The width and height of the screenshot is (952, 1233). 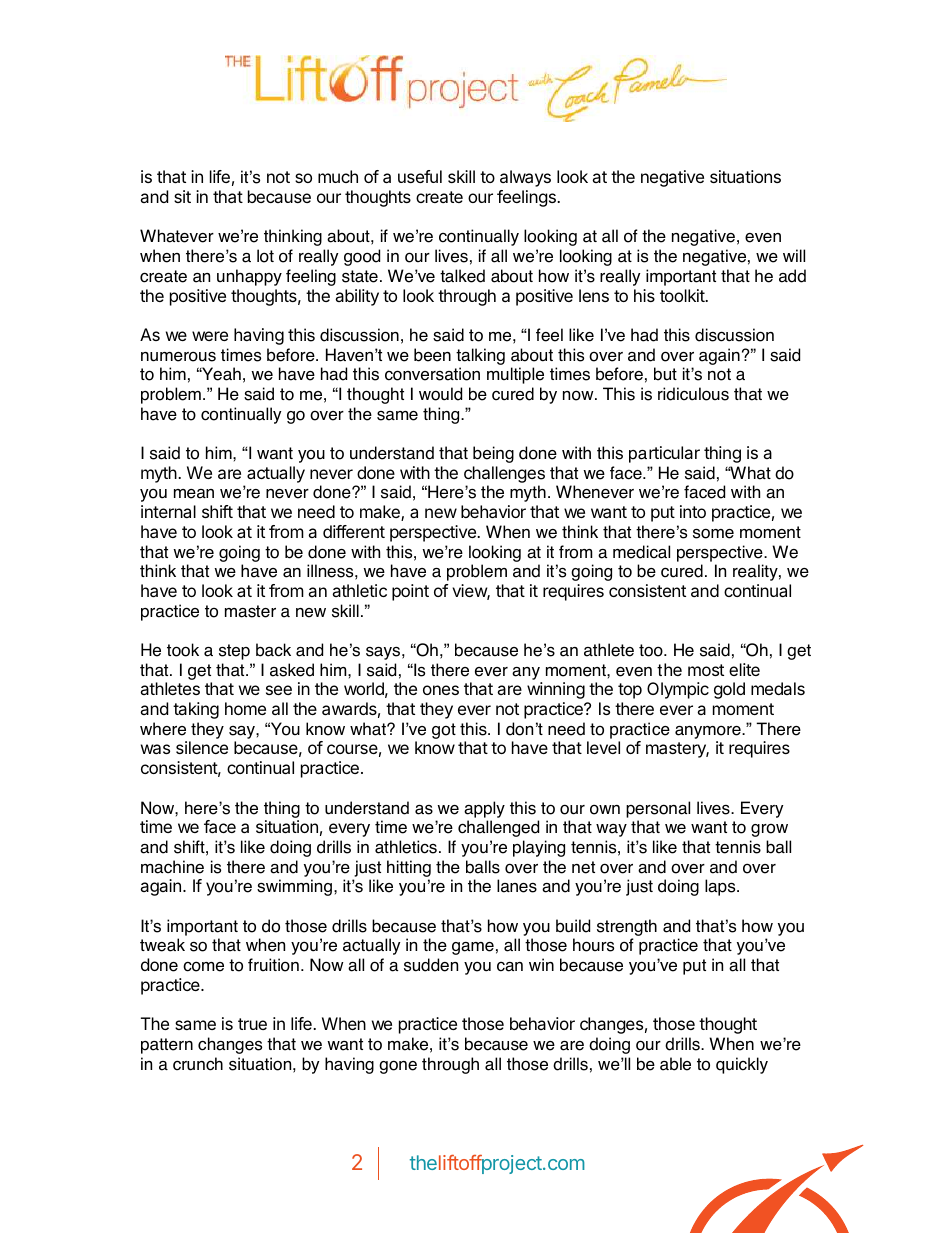 What do you see at coordinates (410, 592) in the screenshot?
I see `point` at bounding box center [410, 592].
